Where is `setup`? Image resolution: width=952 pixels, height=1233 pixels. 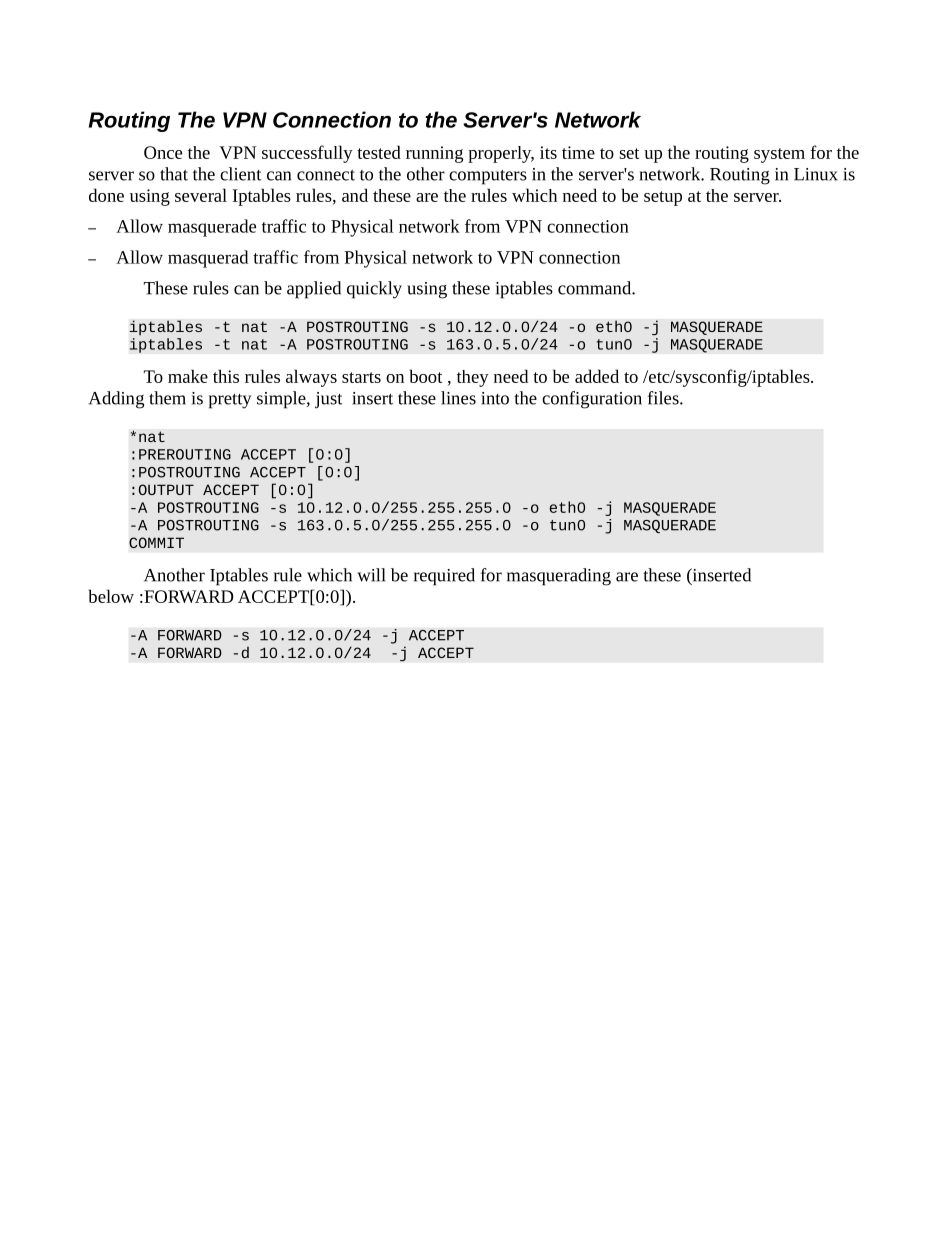
setup is located at coordinates (663, 198).
